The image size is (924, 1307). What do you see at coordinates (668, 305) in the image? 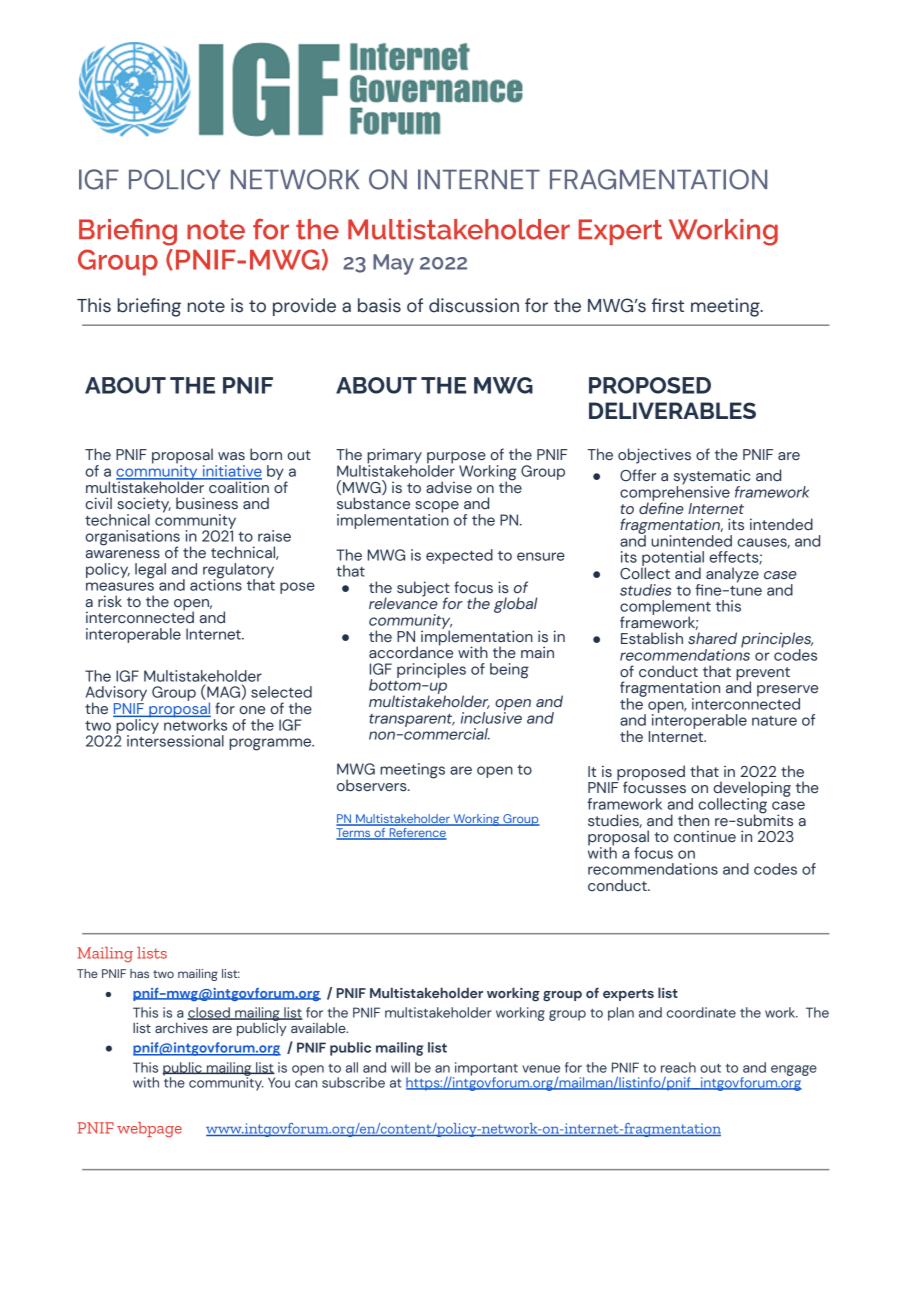
I see `first` at bounding box center [668, 305].
